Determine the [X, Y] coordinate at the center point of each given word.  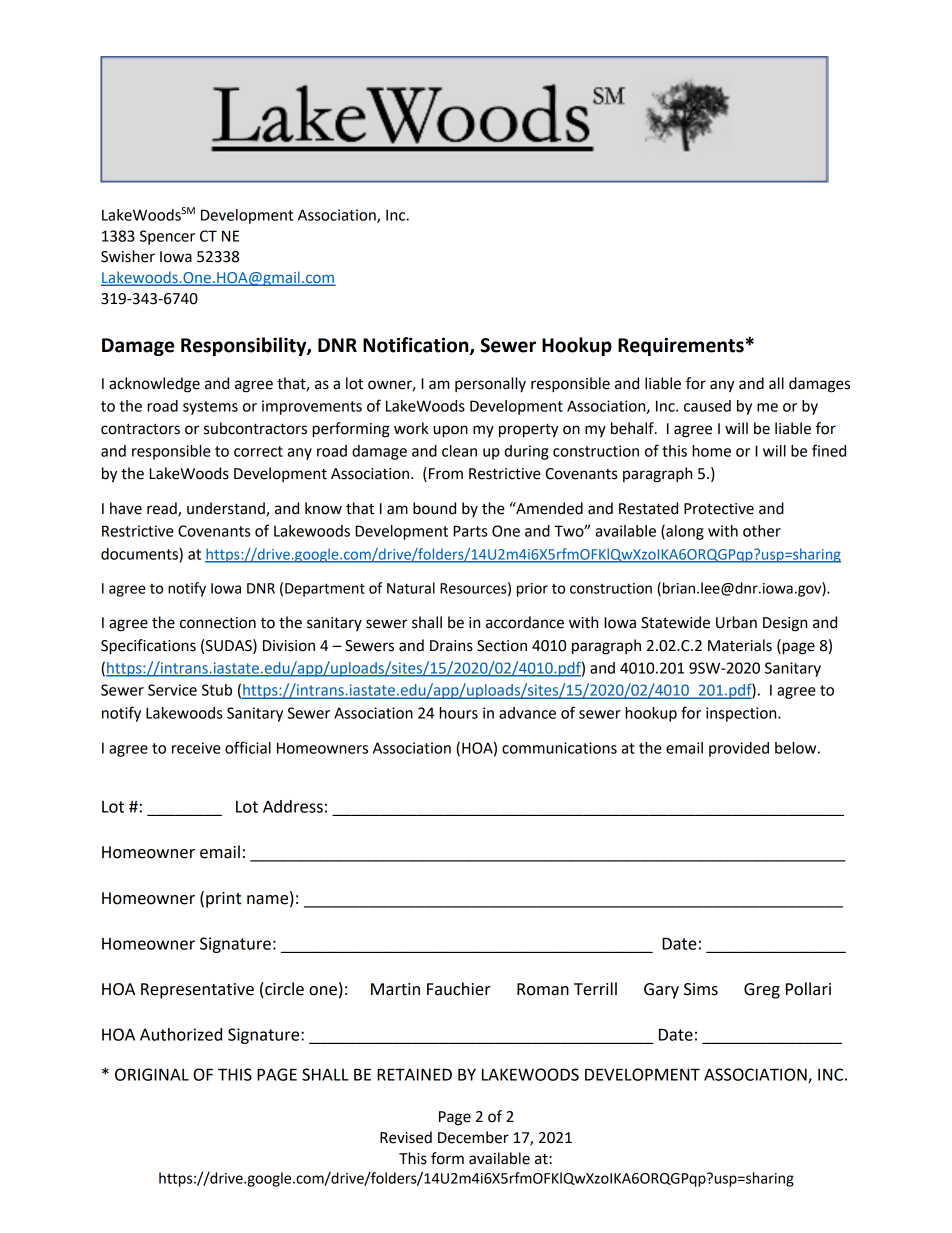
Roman [543, 989]
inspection [742, 714]
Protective [719, 509]
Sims [701, 989]
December [473, 1137]
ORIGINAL [152, 1074]
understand [227, 509]
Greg [762, 991]
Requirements [681, 346]
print [223, 900]
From [446, 474]
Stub [217, 690]
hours [458, 713]
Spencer [167, 237]
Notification [417, 346]
